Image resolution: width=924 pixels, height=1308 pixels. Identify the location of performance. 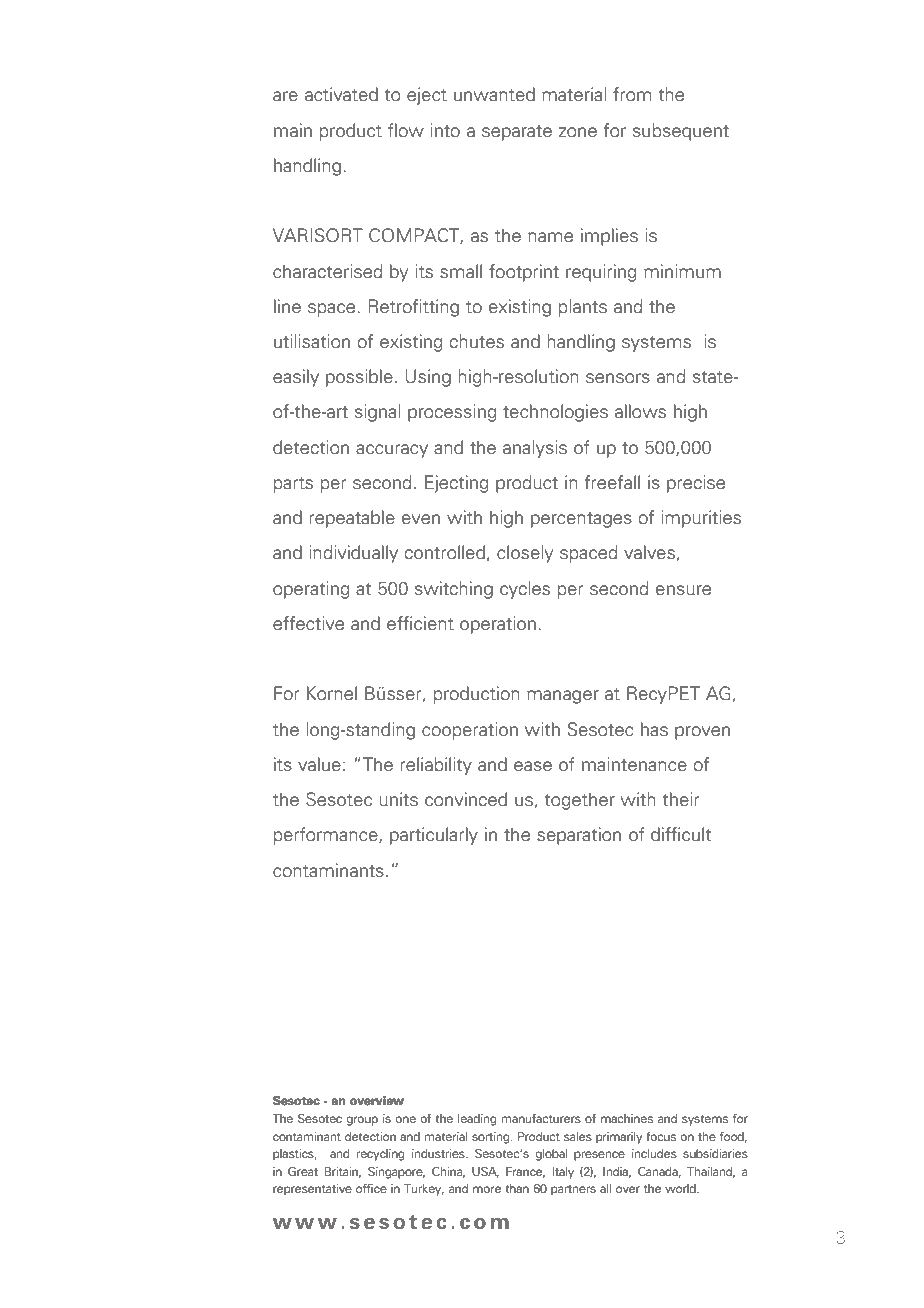
(327, 836).
